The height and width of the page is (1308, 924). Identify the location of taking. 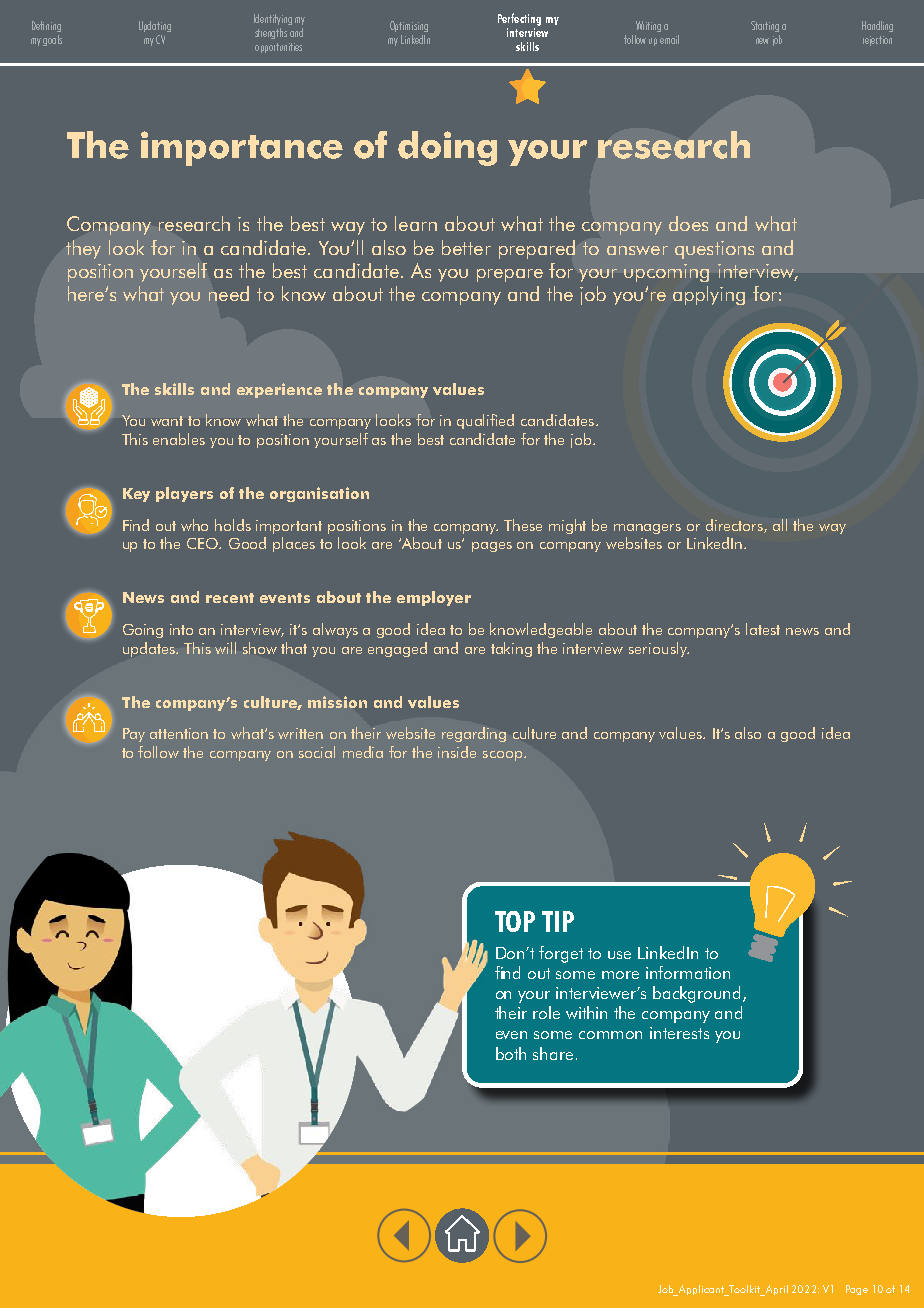
(511, 649).
